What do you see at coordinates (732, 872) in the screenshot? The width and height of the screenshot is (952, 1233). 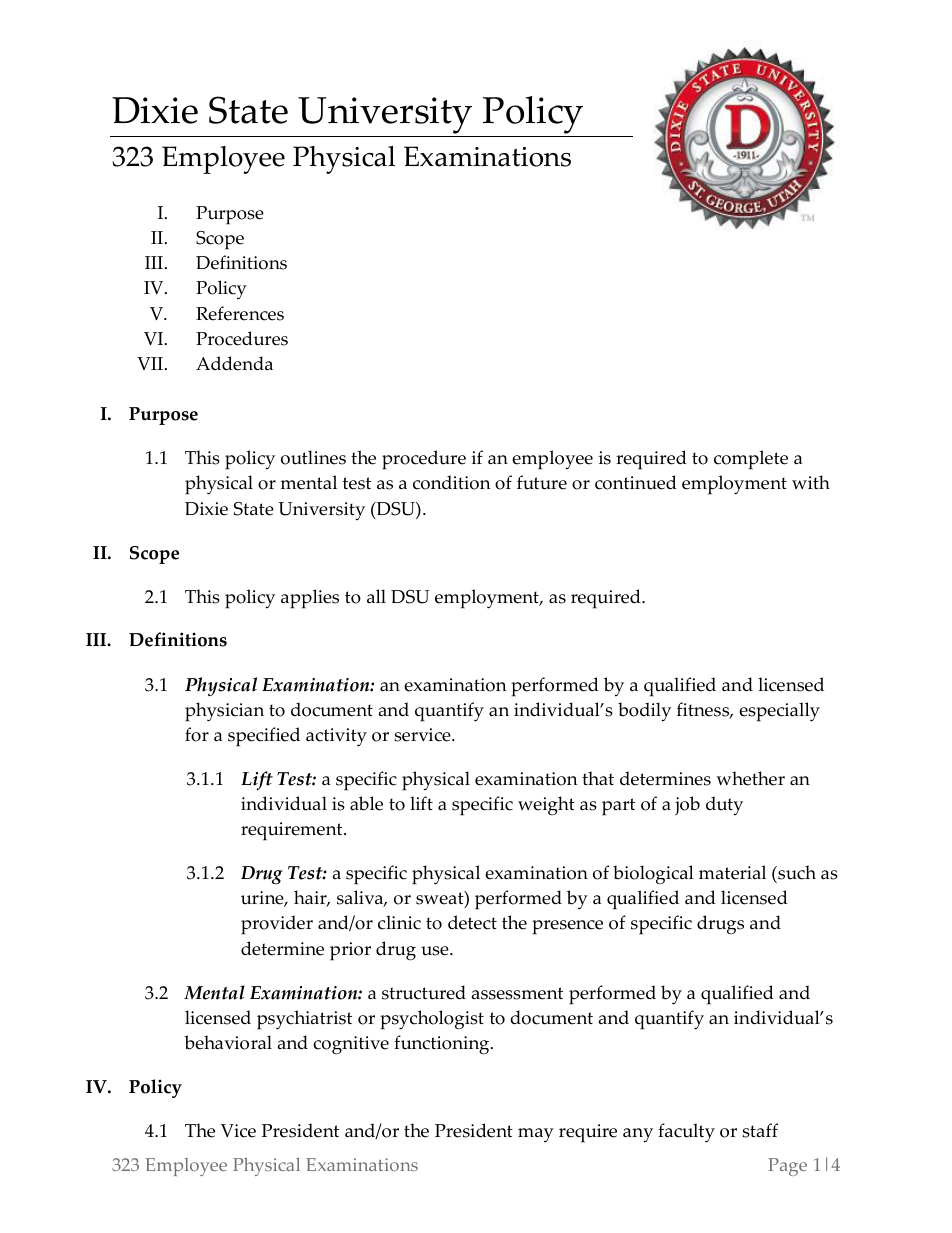 I see `material` at bounding box center [732, 872].
